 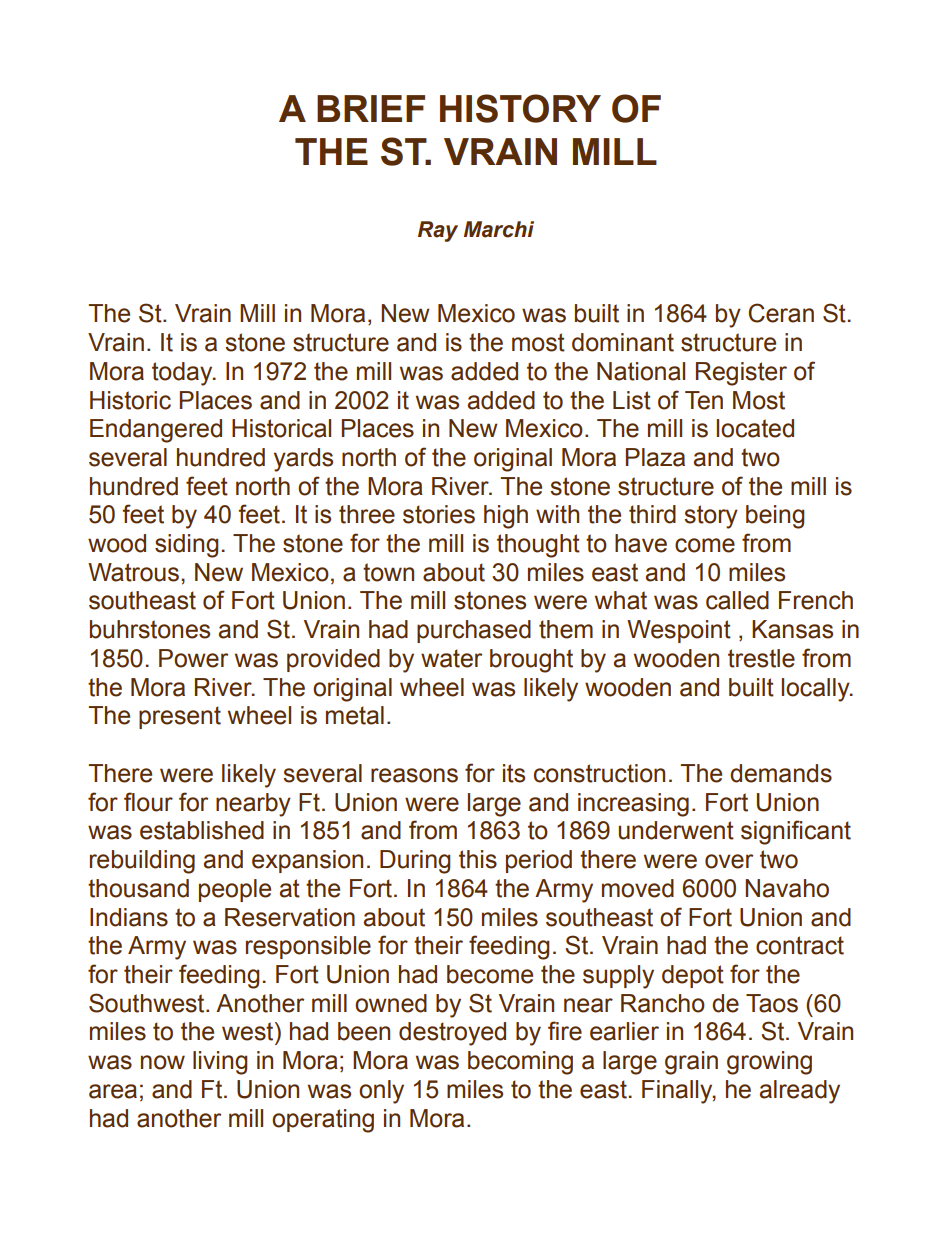 I want to click on Ray, so click(x=438, y=231).
